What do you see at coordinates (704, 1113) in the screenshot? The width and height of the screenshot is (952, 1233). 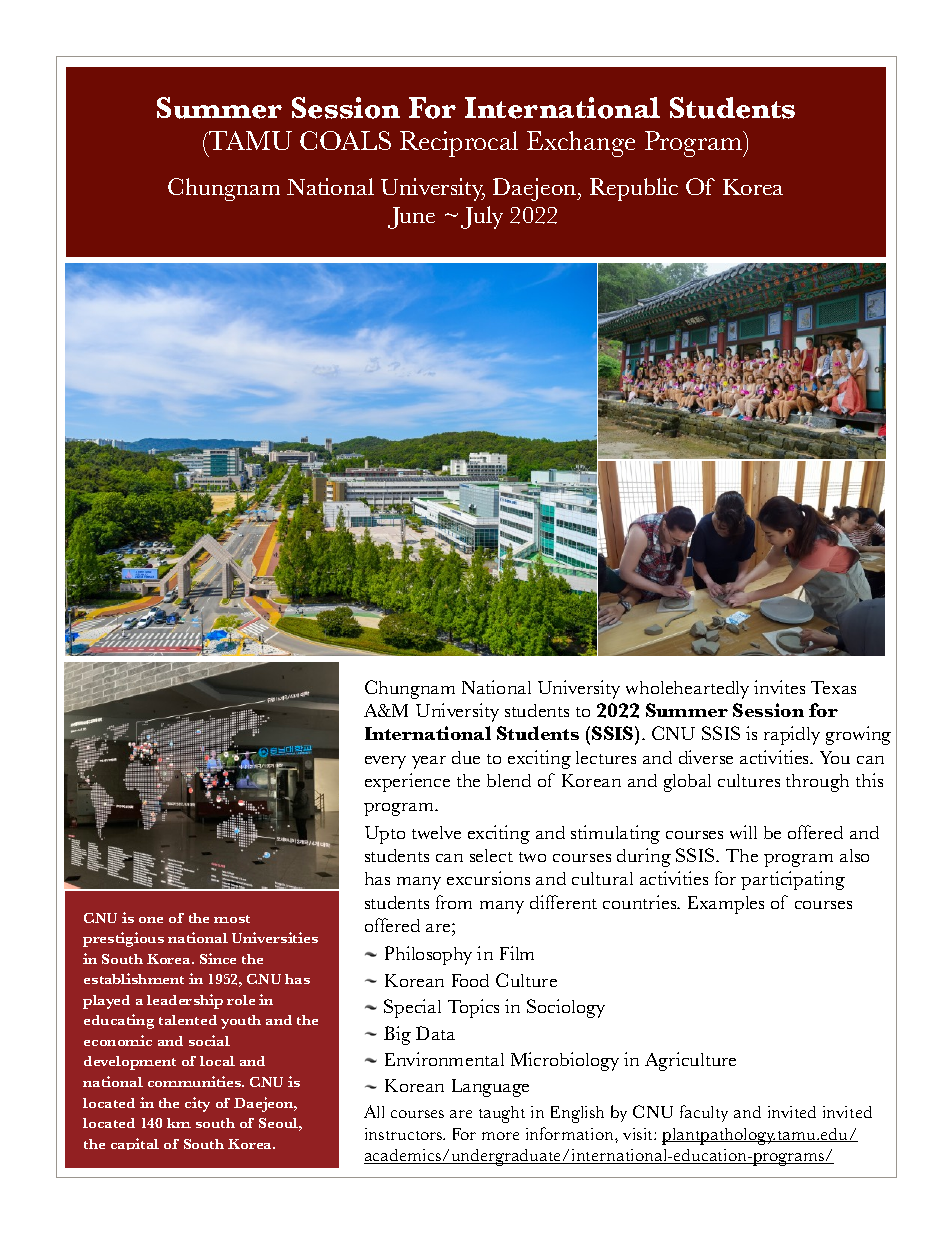 I see `faculty` at bounding box center [704, 1113].
